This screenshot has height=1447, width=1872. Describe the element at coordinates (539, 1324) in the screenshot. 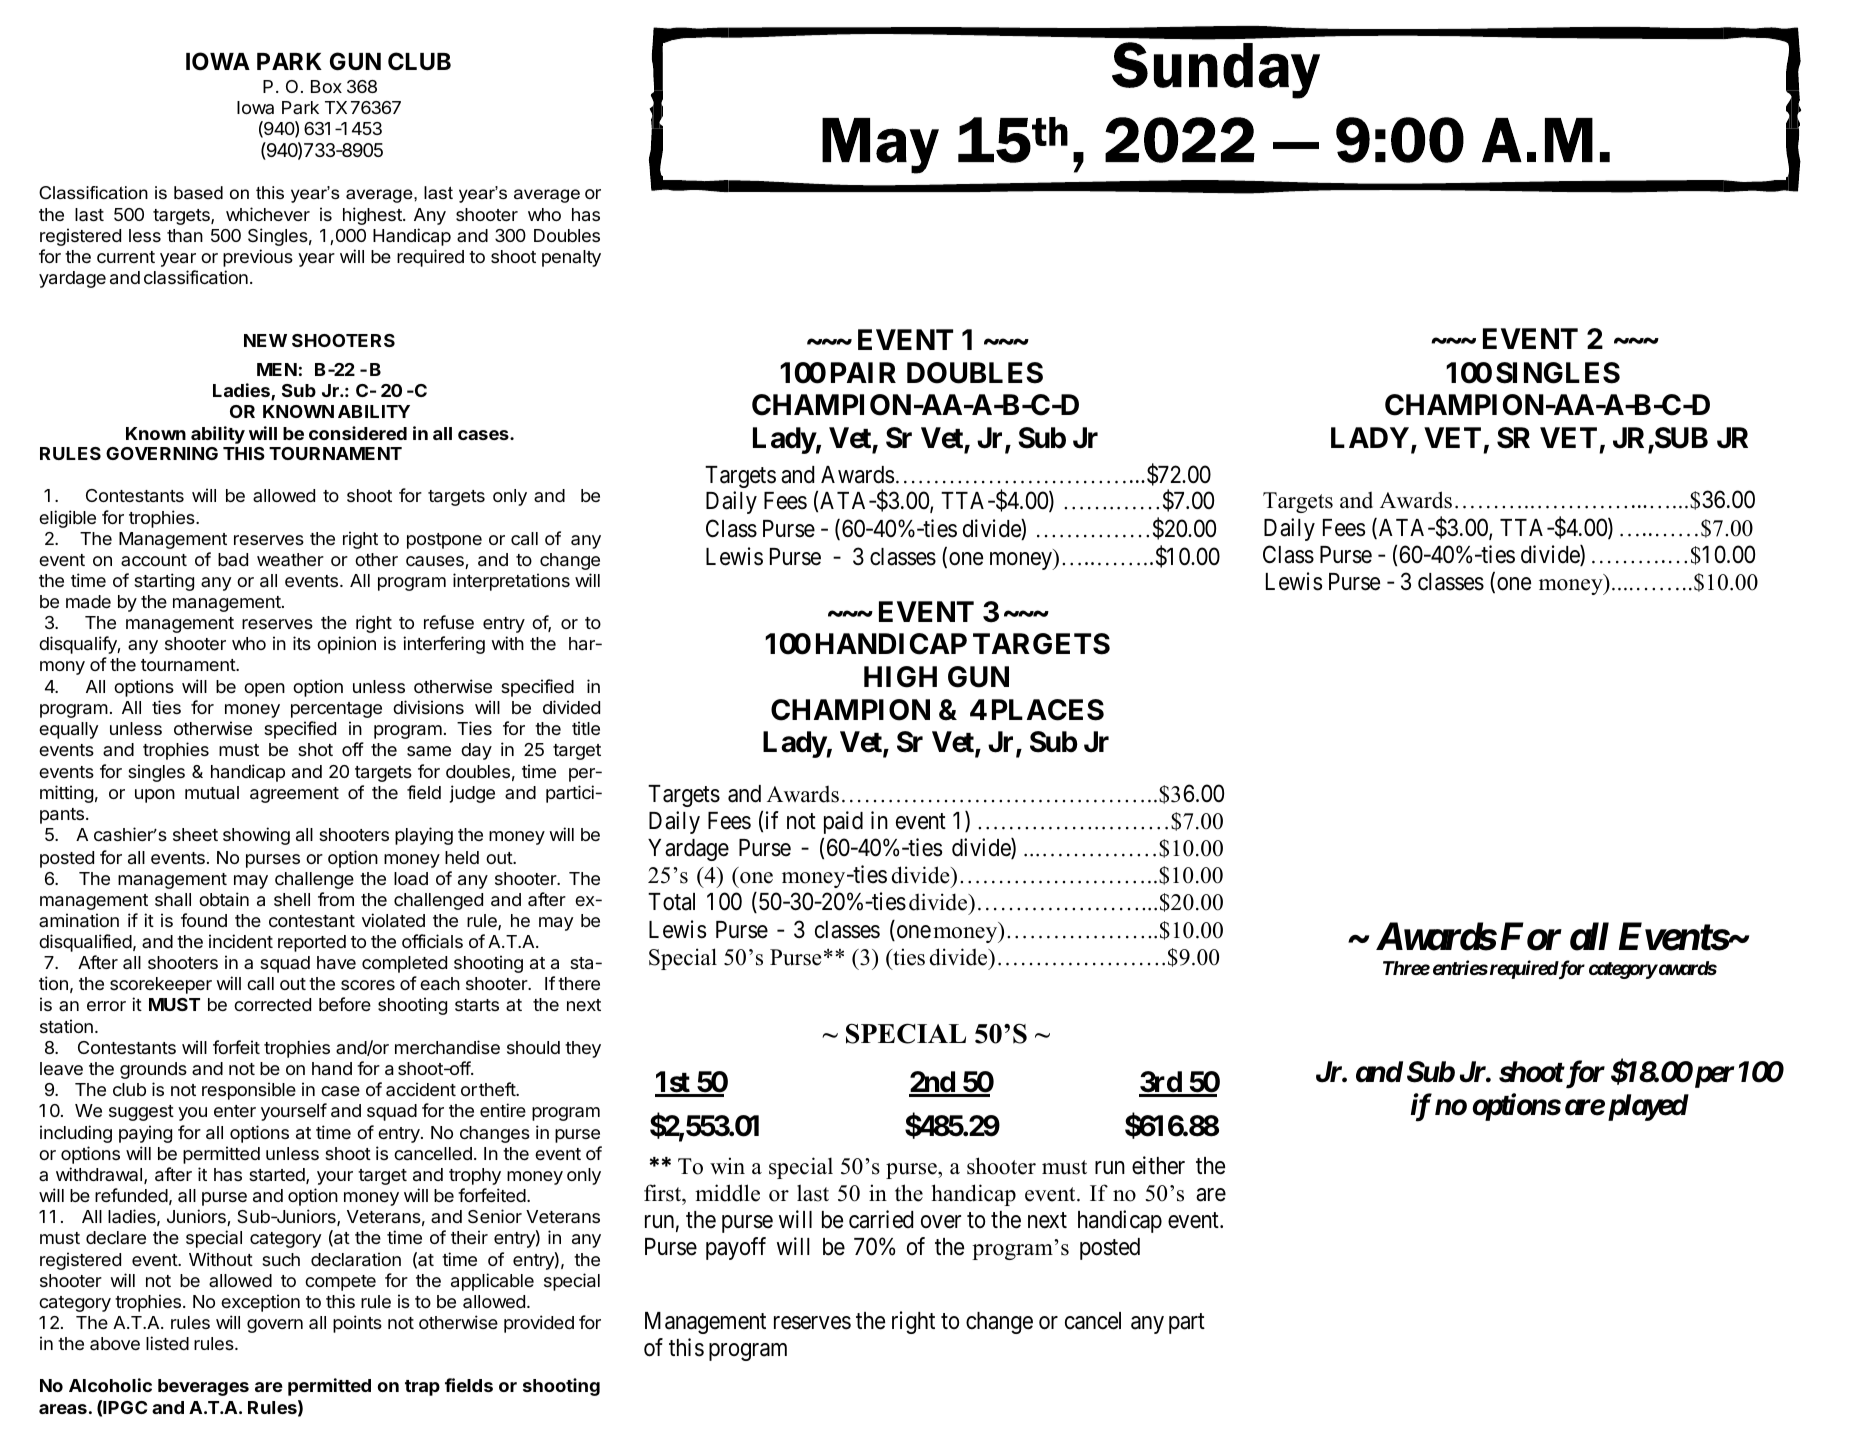

I see `provided` at that location.
